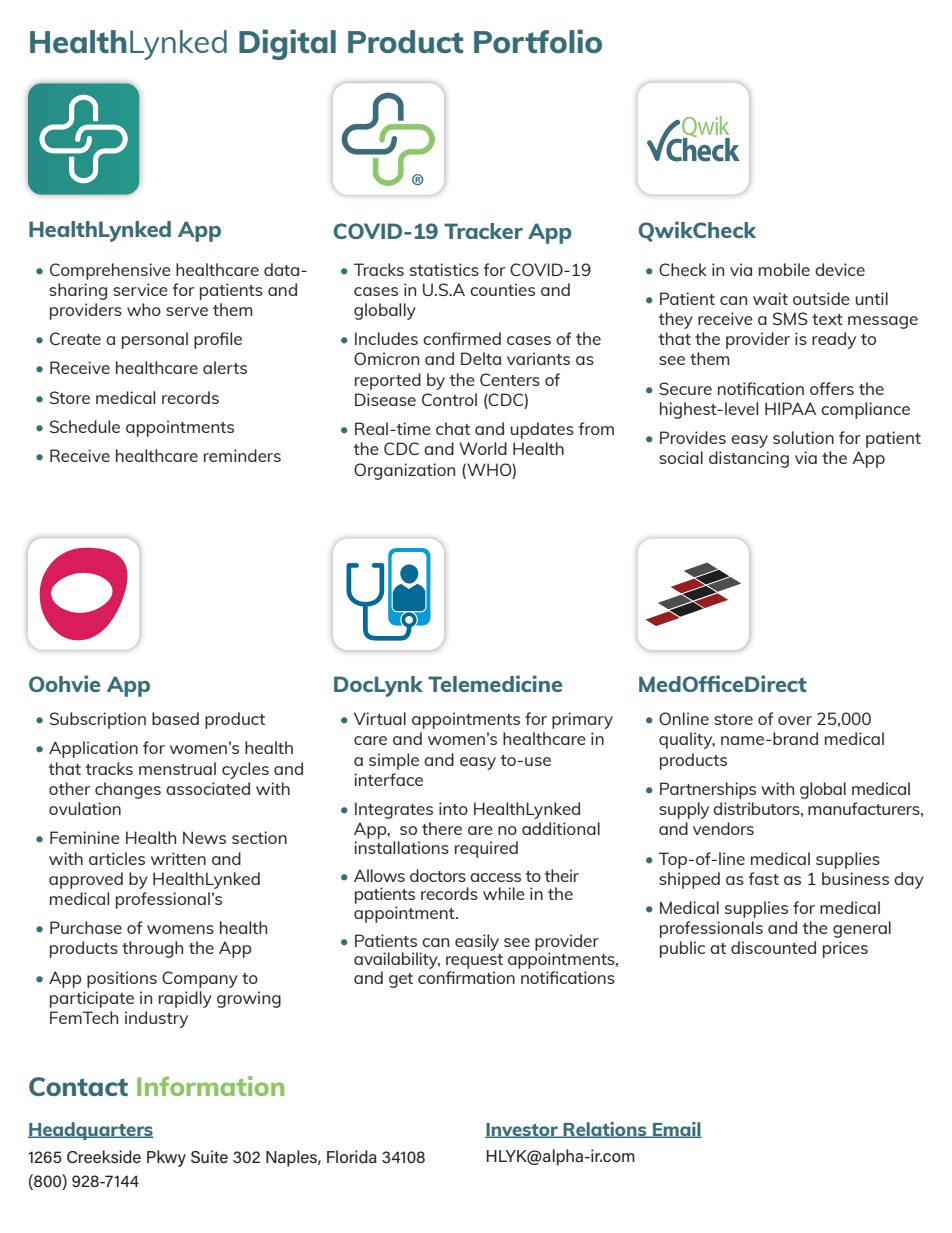 The width and height of the screenshot is (952, 1233). What do you see at coordinates (495, 683) in the screenshot?
I see `Telemedicine` at bounding box center [495, 683].
